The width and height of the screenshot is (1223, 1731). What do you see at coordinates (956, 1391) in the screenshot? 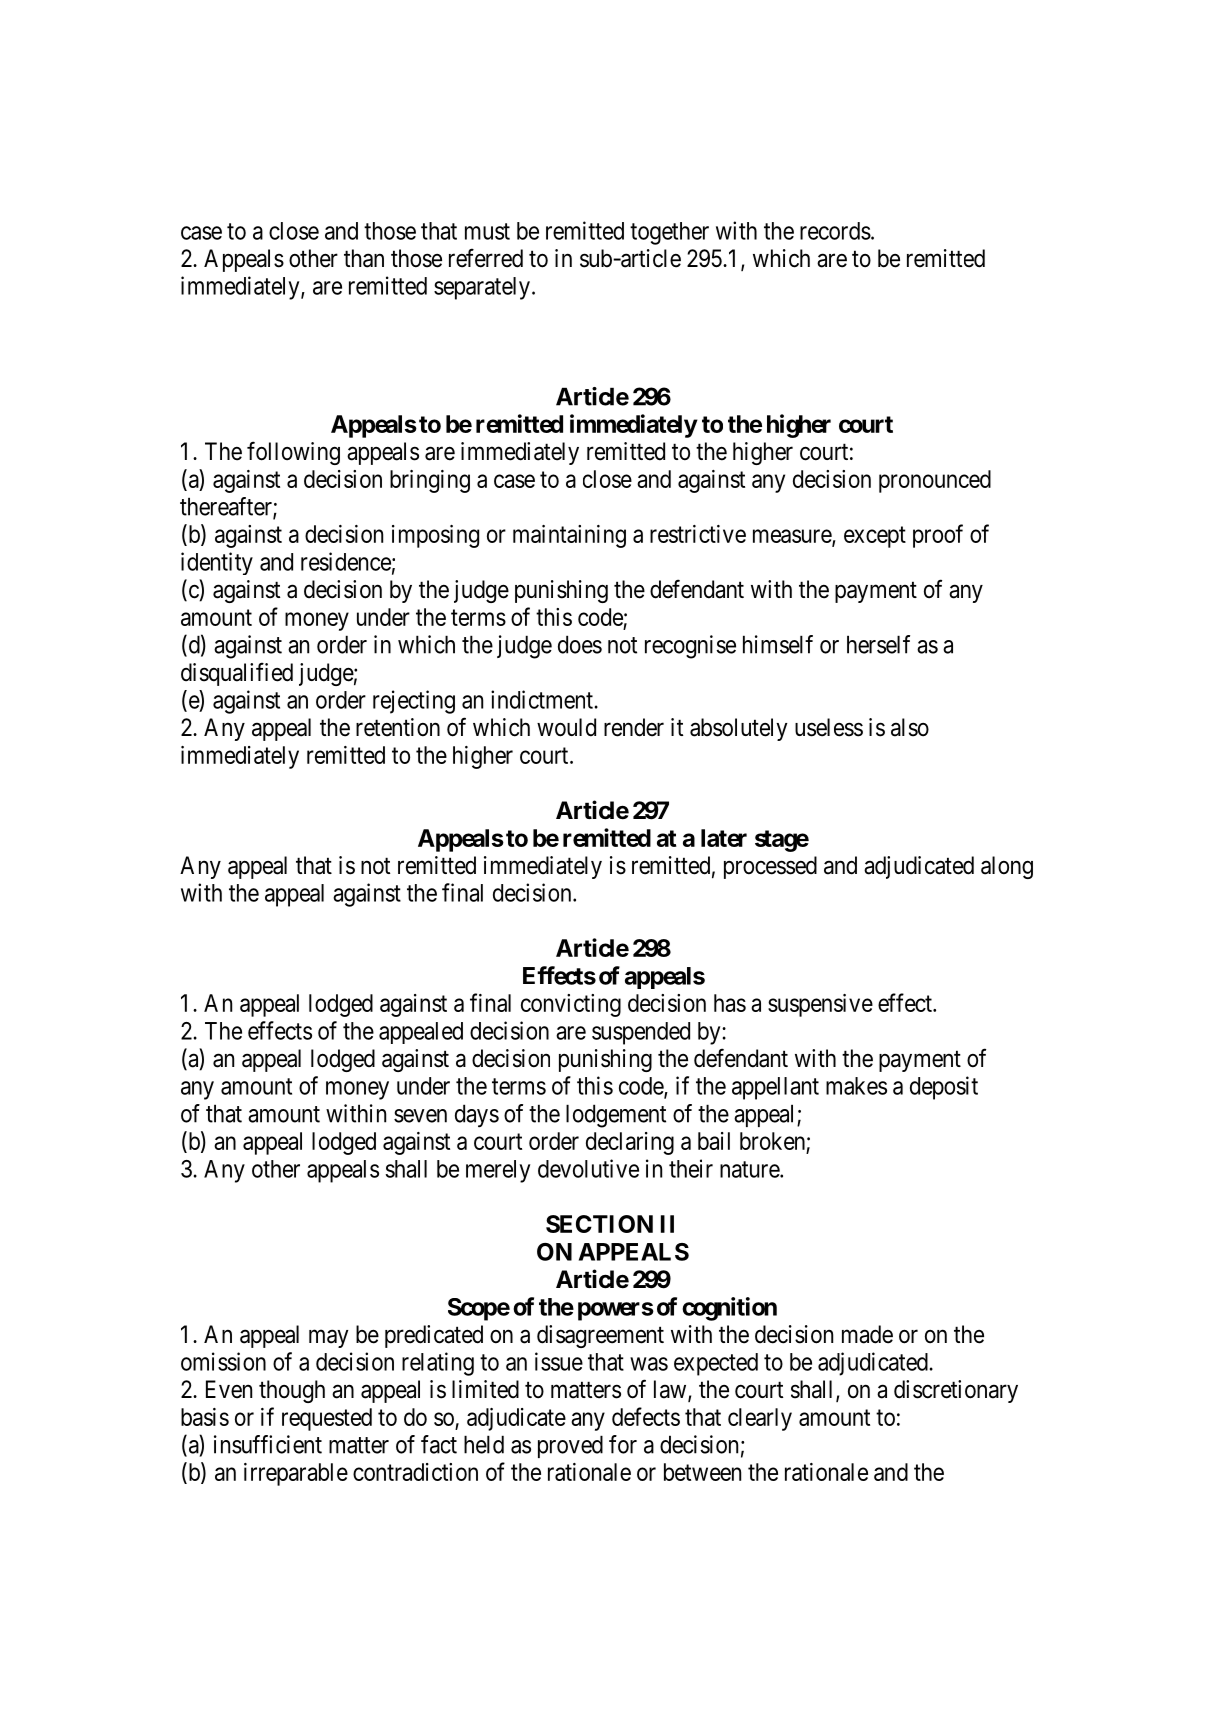
I see `discretionary` at bounding box center [956, 1391].
